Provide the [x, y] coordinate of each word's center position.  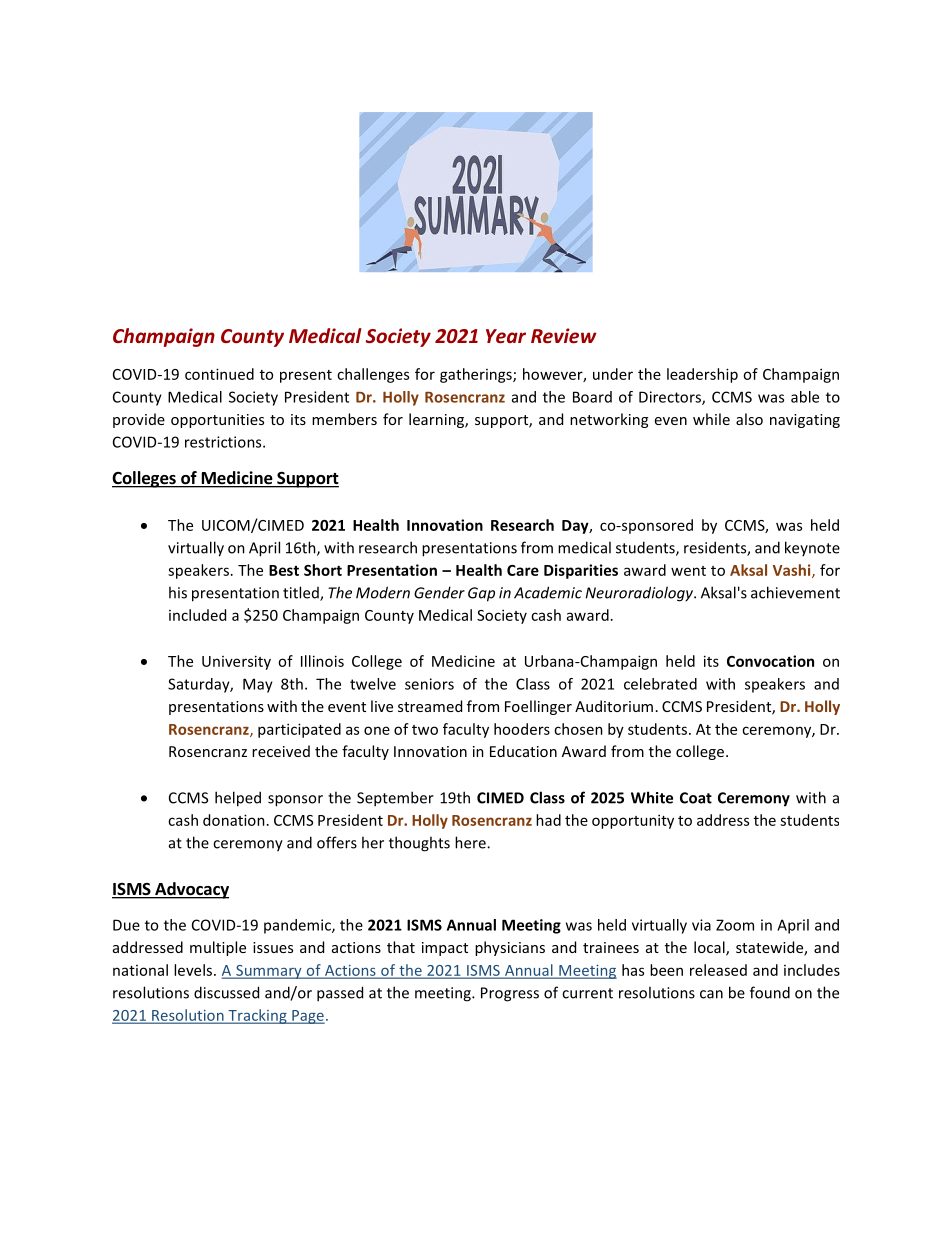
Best [284, 570]
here [471, 842]
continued [219, 374]
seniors [429, 684]
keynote [812, 548]
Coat [696, 798]
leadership [702, 375]
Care [523, 570]
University [236, 662]
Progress [510, 994]
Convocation [770, 661]
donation [234, 820]
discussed [226, 992]
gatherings [477, 375]
